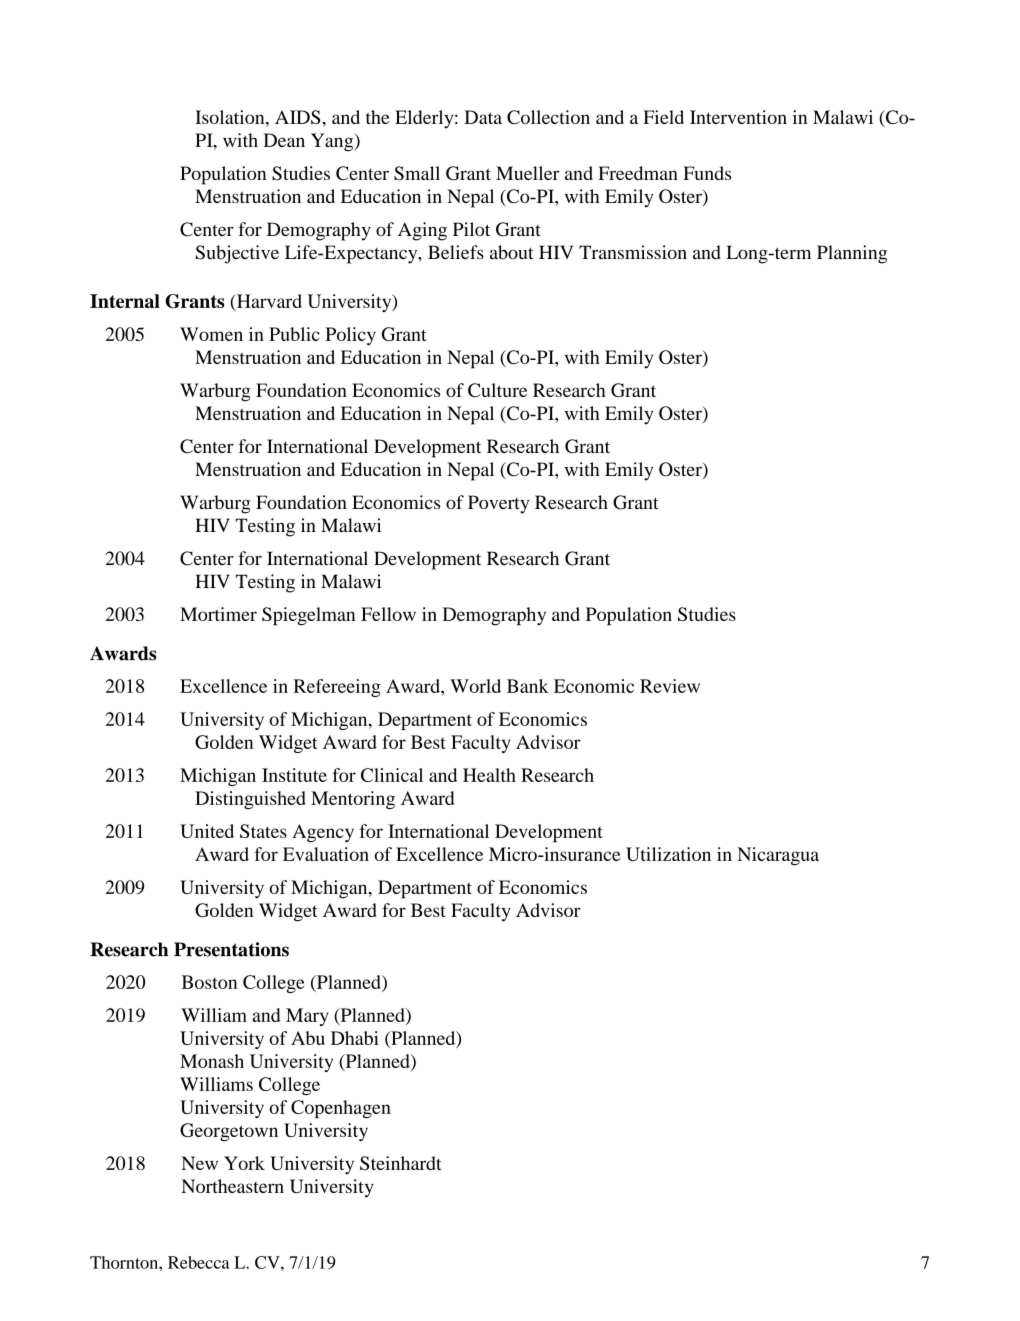 The height and width of the screenshot is (1321, 1020). Describe the element at coordinates (483, 117) in the screenshot. I see `Data` at that location.
